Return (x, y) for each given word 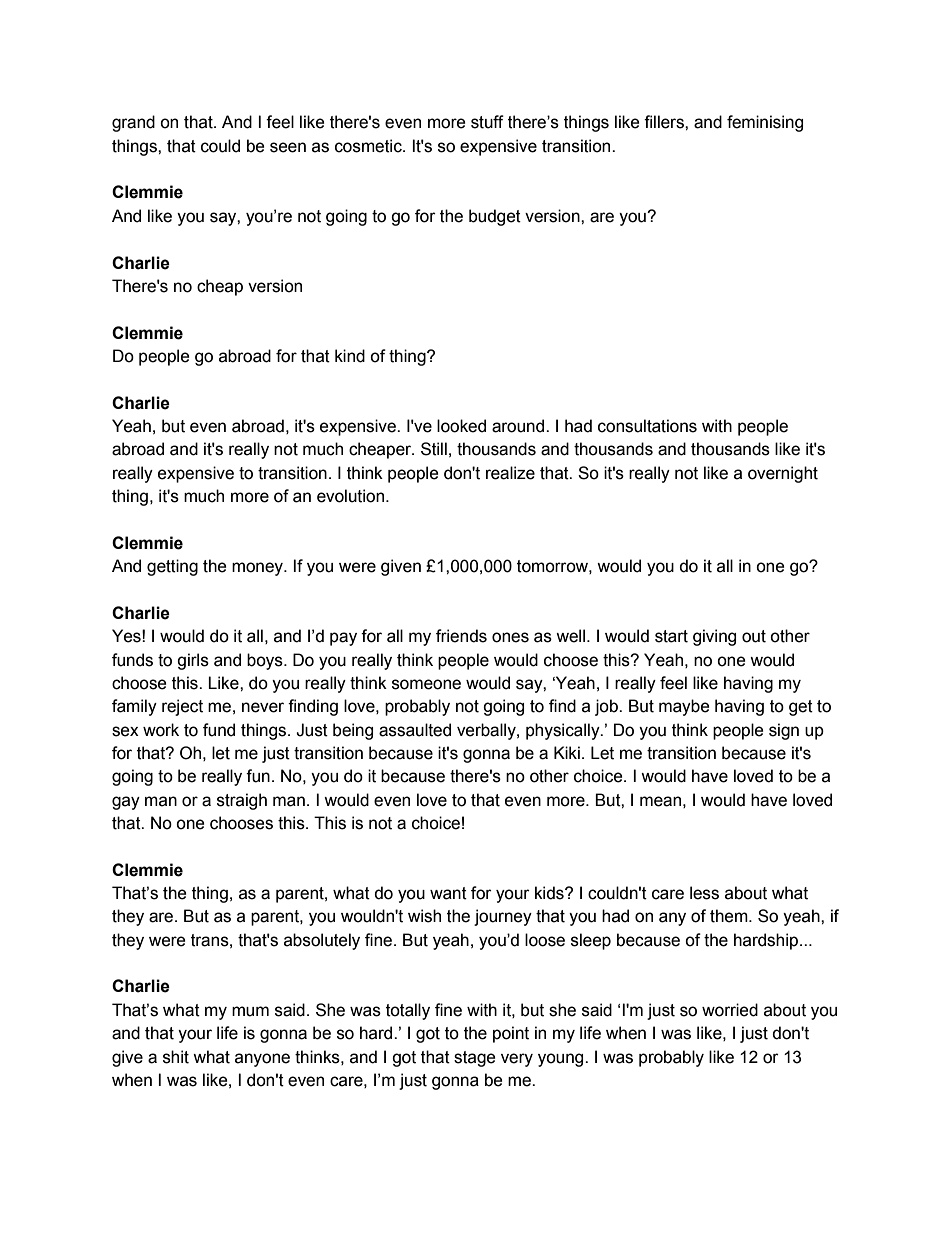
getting (172, 567)
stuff (487, 122)
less (704, 893)
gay (126, 803)
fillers (665, 122)
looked (461, 426)
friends (461, 636)
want (448, 893)
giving (714, 637)
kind (350, 356)
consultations (647, 426)
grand (133, 123)
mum (250, 1011)
